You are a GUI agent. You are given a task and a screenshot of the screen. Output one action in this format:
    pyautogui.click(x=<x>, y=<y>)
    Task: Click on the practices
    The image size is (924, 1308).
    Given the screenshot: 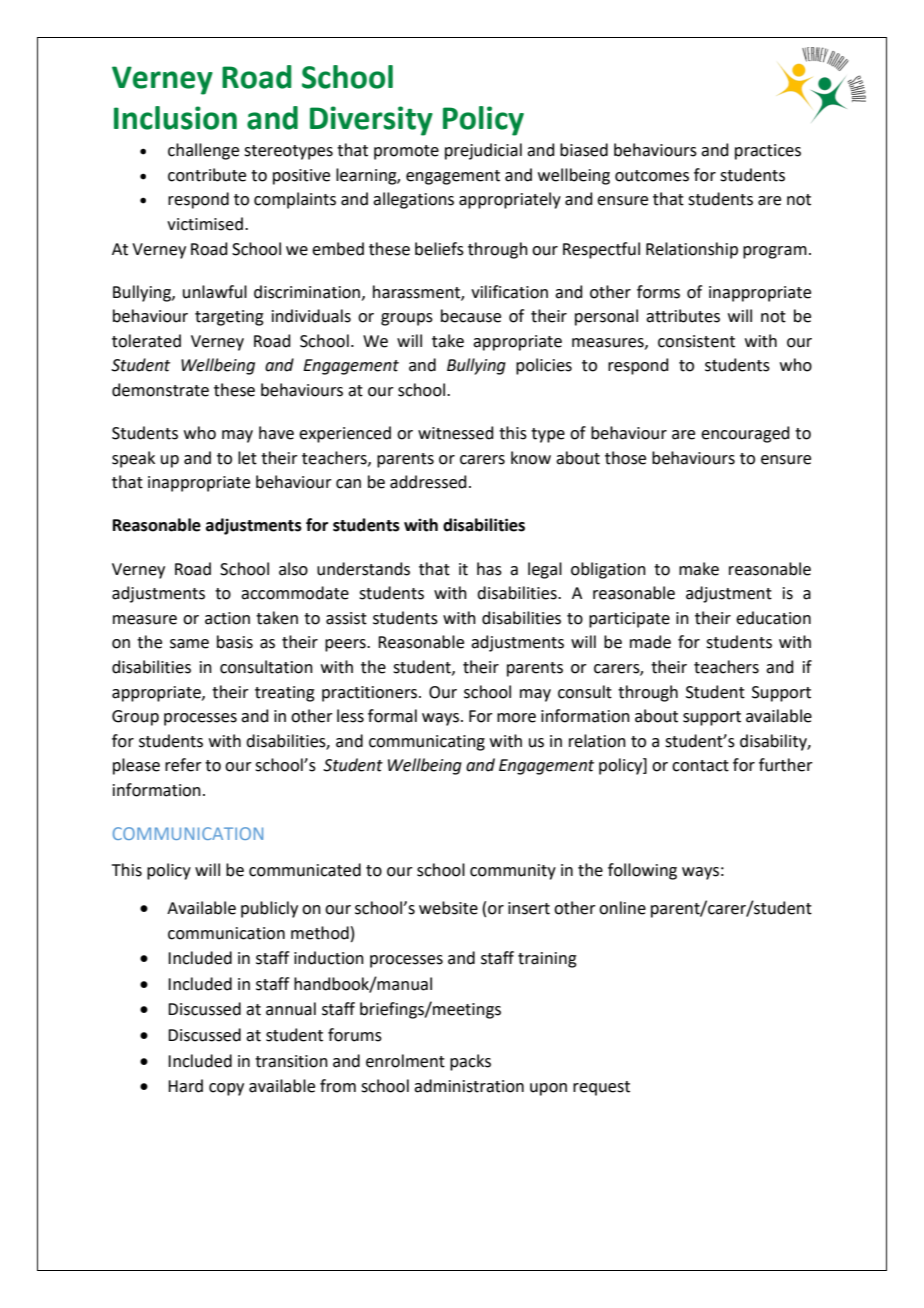 What is the action you would take?
    pyautogui.click(x=768, y=152)
